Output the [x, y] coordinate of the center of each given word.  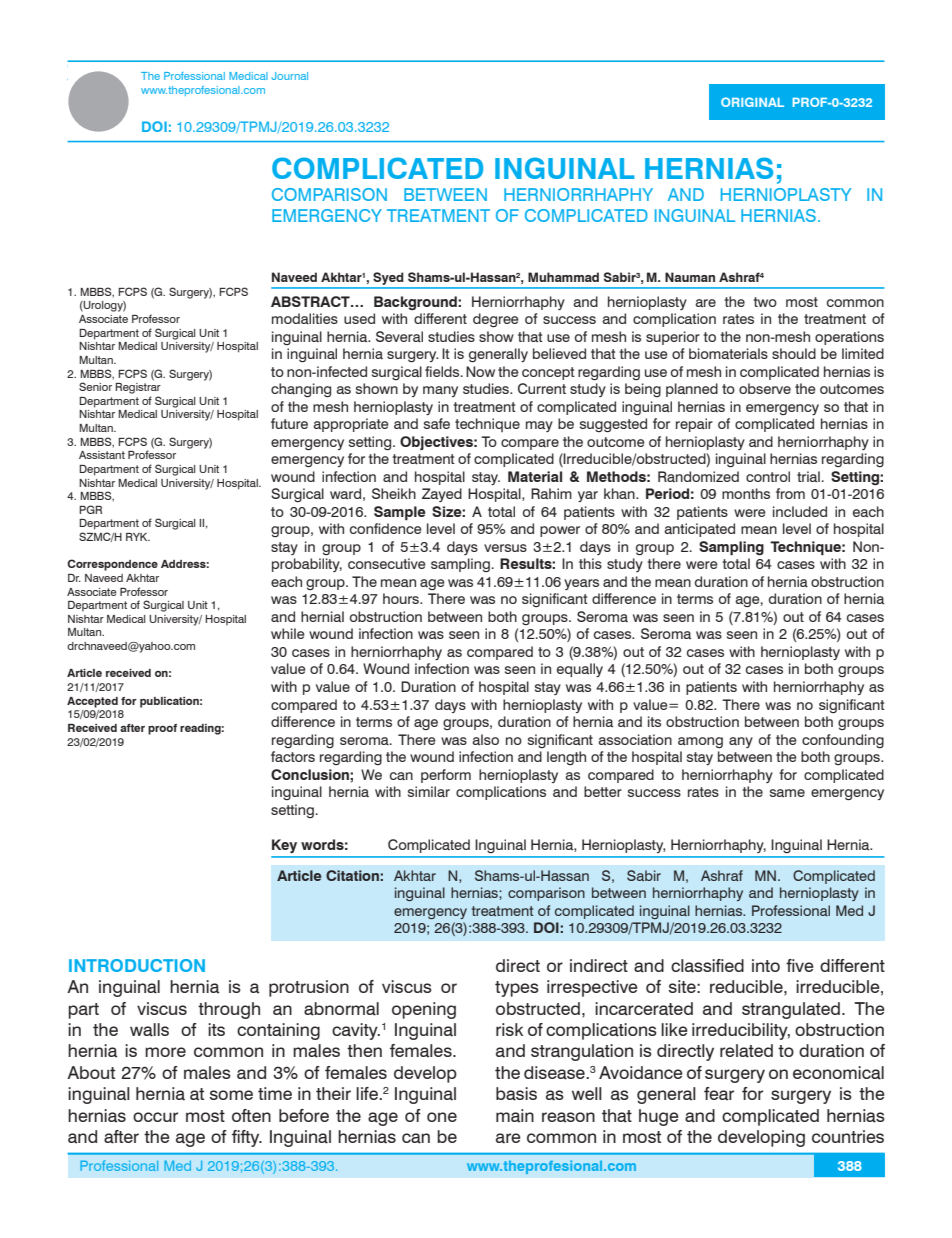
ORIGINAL [752, 102]
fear [719, 1094]
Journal [289, 76]
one [442, 1117]
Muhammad [563, 277]
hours [402, 598]
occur [155, 1117]
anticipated [699, 530]
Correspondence [112, 565]
